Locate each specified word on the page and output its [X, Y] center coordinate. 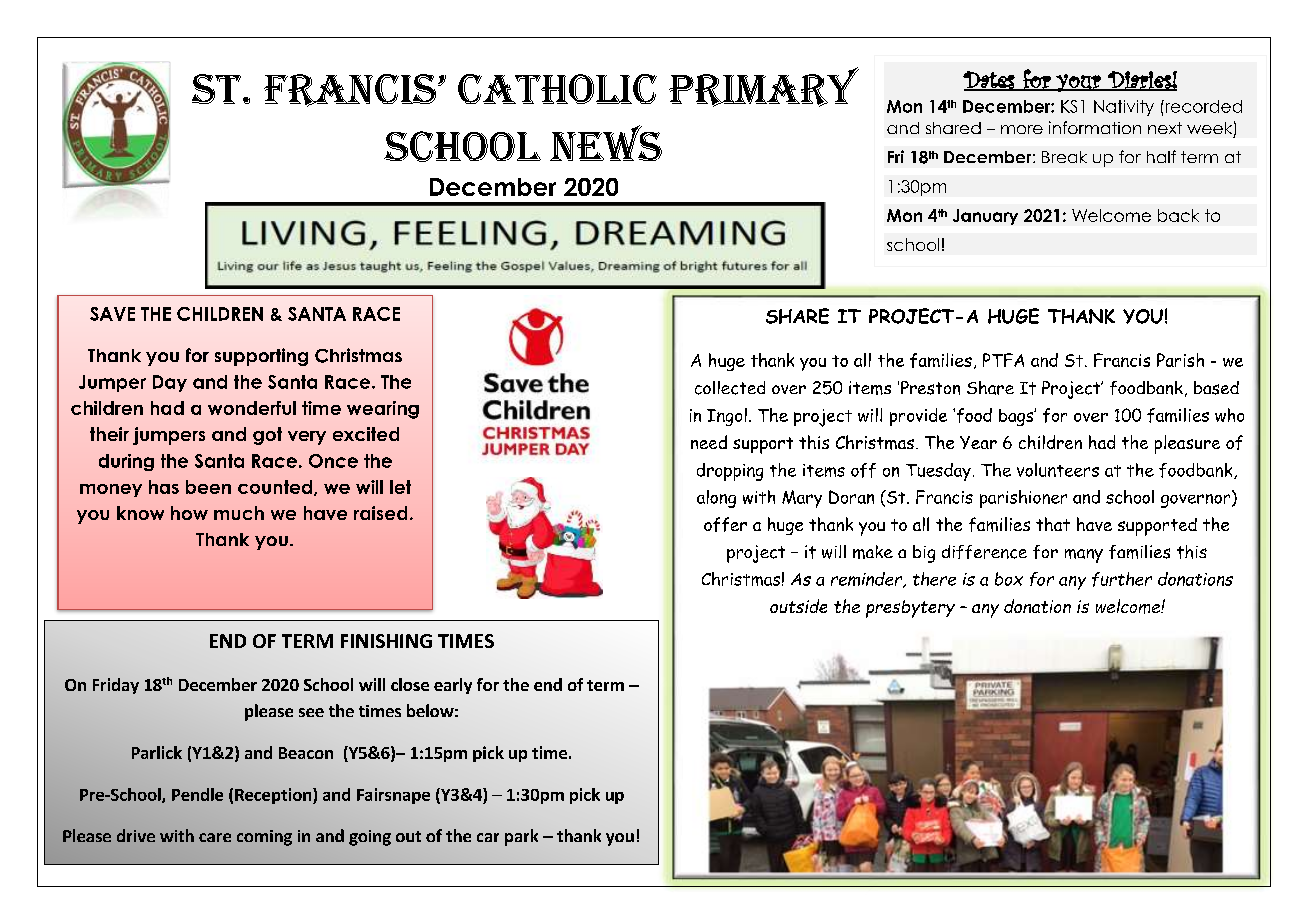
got [267, 436]
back [1178, 215]
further [1122, 579]
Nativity [1124, 108]
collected [730, 388]
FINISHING [386, 641]
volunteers [1058, 470]
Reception [274, 796]
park [521, 837]
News [606, 143]
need [709, 442]
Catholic [557, 89]
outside [798, 606]
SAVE [112, 314]
